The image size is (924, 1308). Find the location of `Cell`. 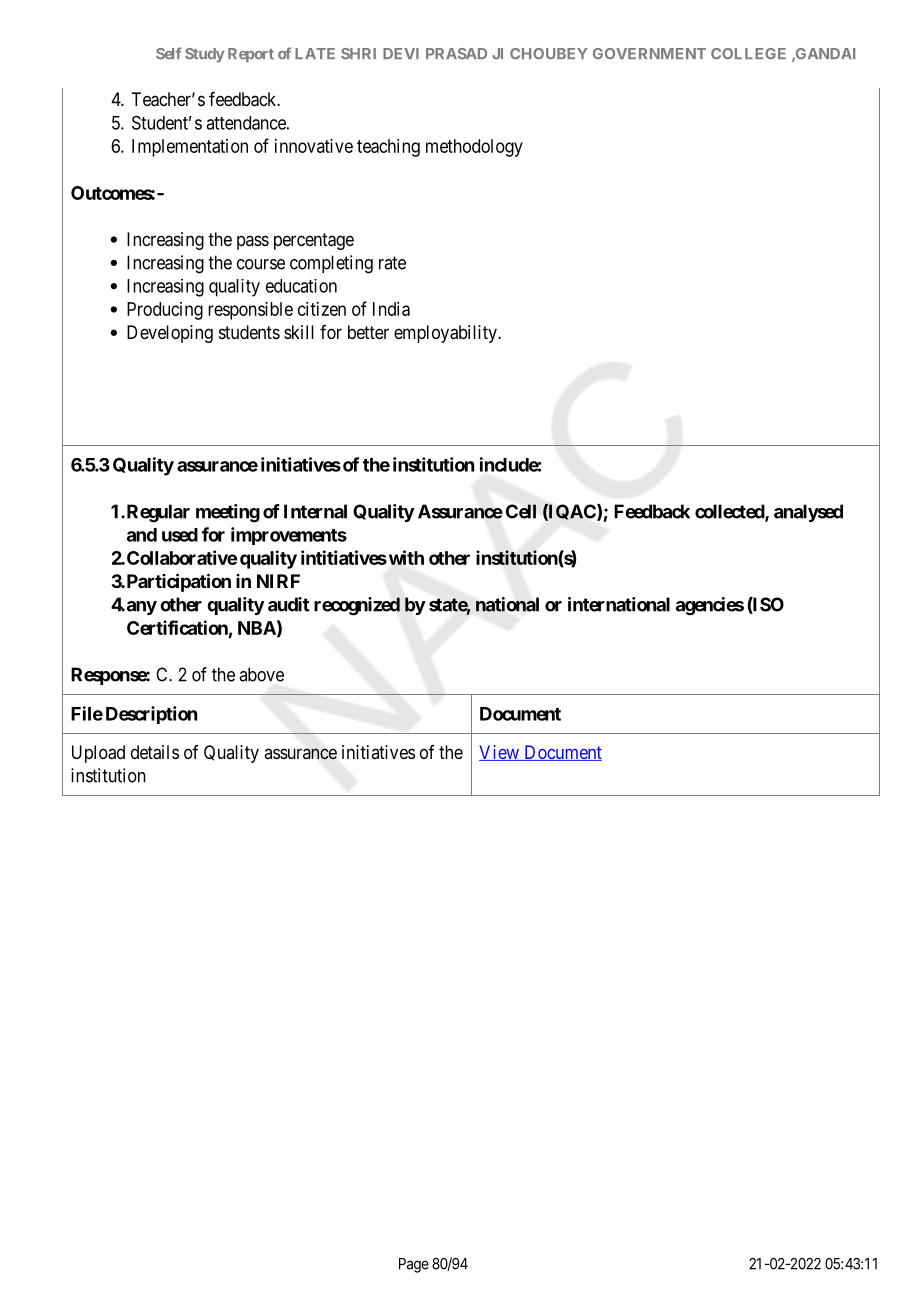

Cell is located at coordinates (521, 511).
